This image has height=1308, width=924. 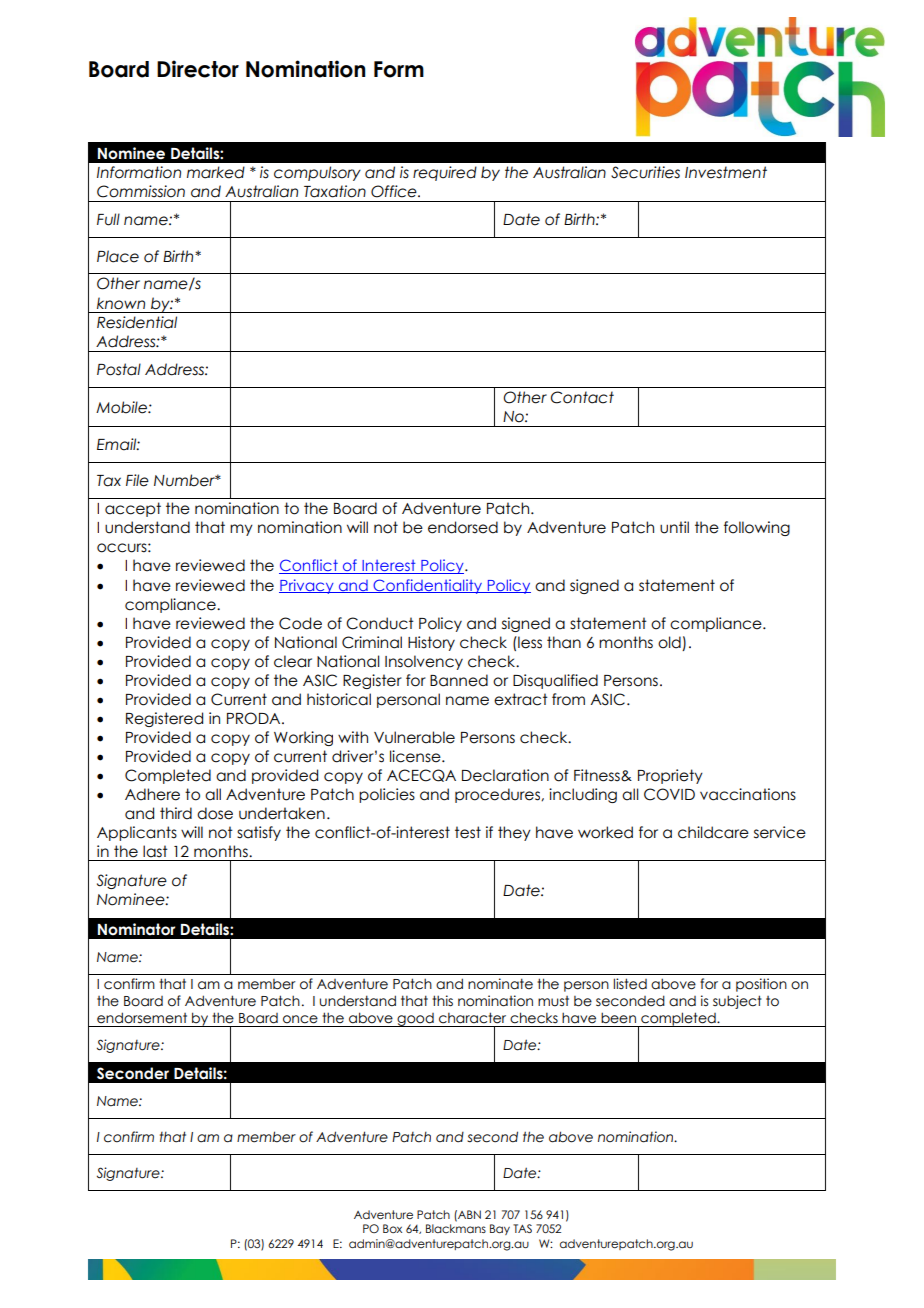 What do you see at coordinates (630, 984) in the image?
I see `listed` at bounding box center [630, 984].
